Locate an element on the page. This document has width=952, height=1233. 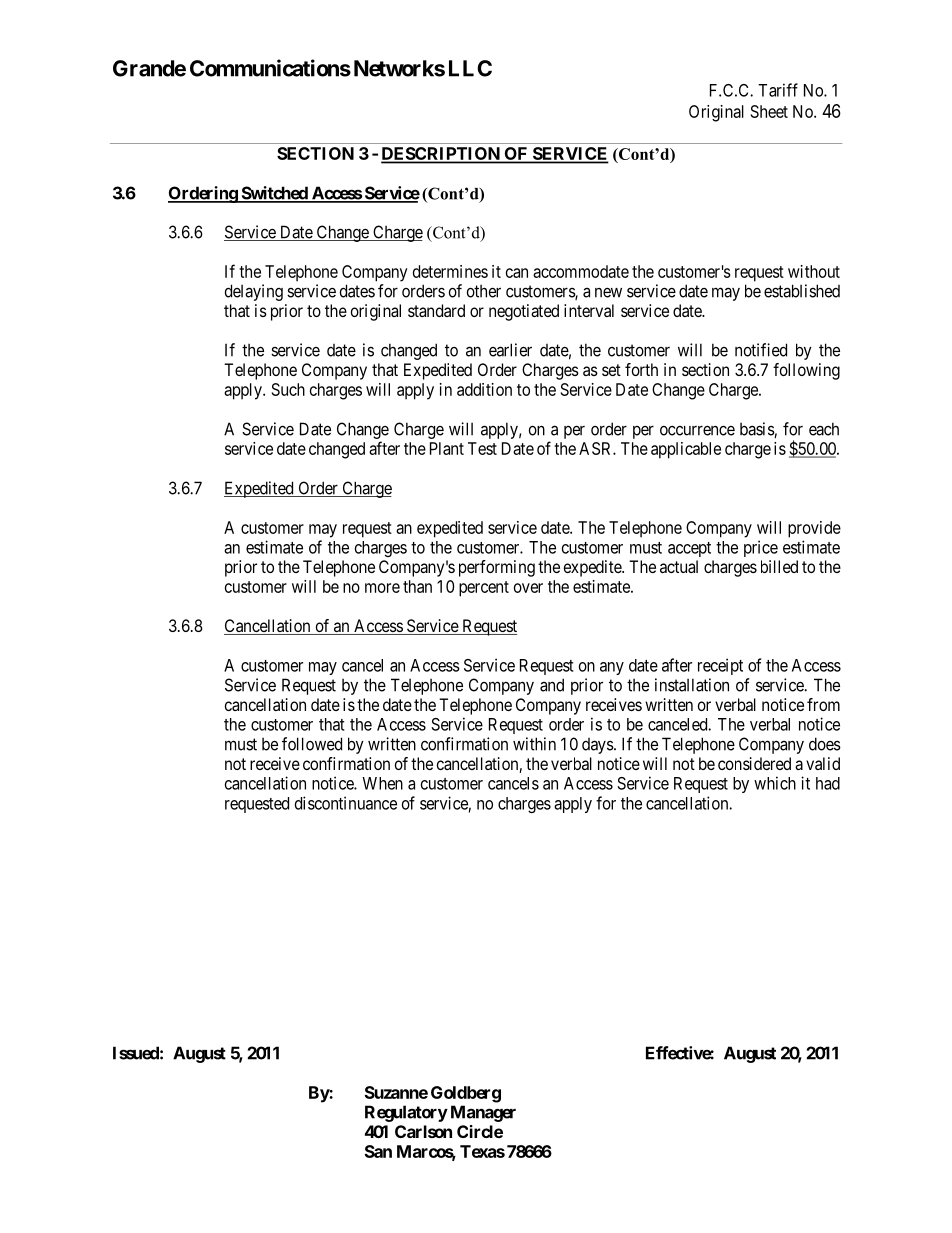
Sheet is located at coordinates (769, 111).
